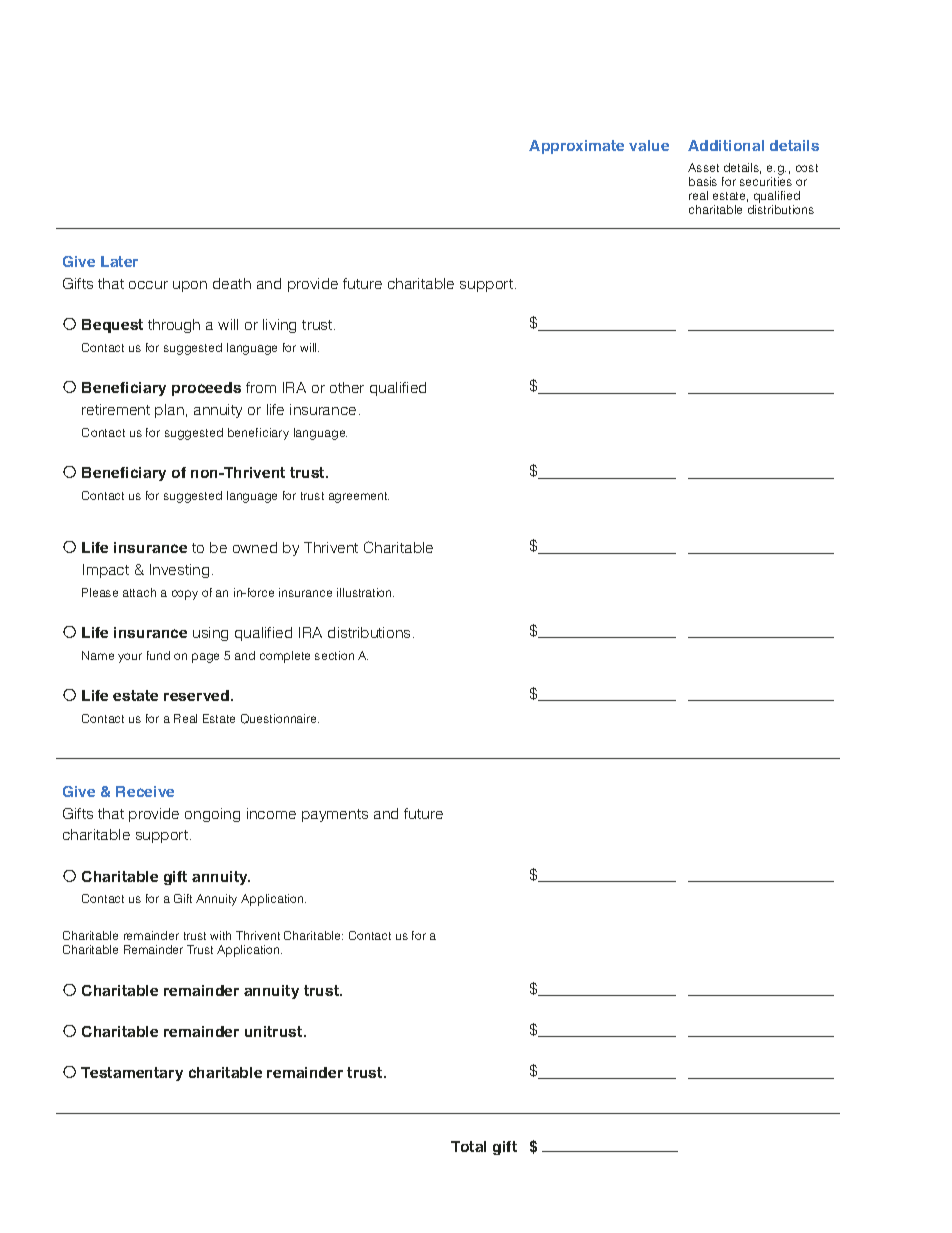 This screenshot has height=1233, width=952. What do you see at coordinates (132, 1074) in the screenshot?
I see `Testamentary` at bounding box center [132, 1074].
